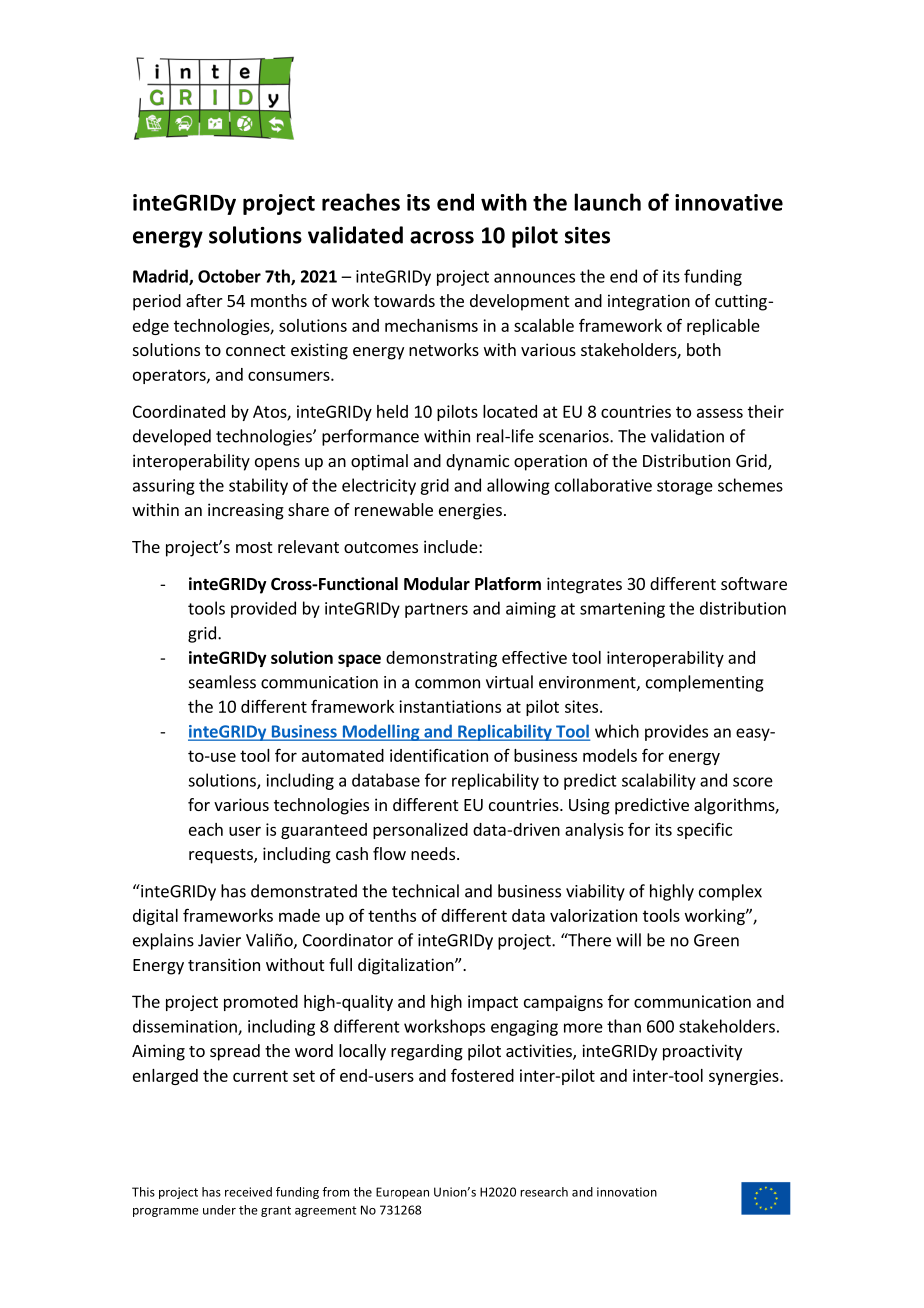 The image size is (924, 1308). What do you see at coordinates (534, 278) in the document?
I see `announces` at bounding box center [534, 278].
